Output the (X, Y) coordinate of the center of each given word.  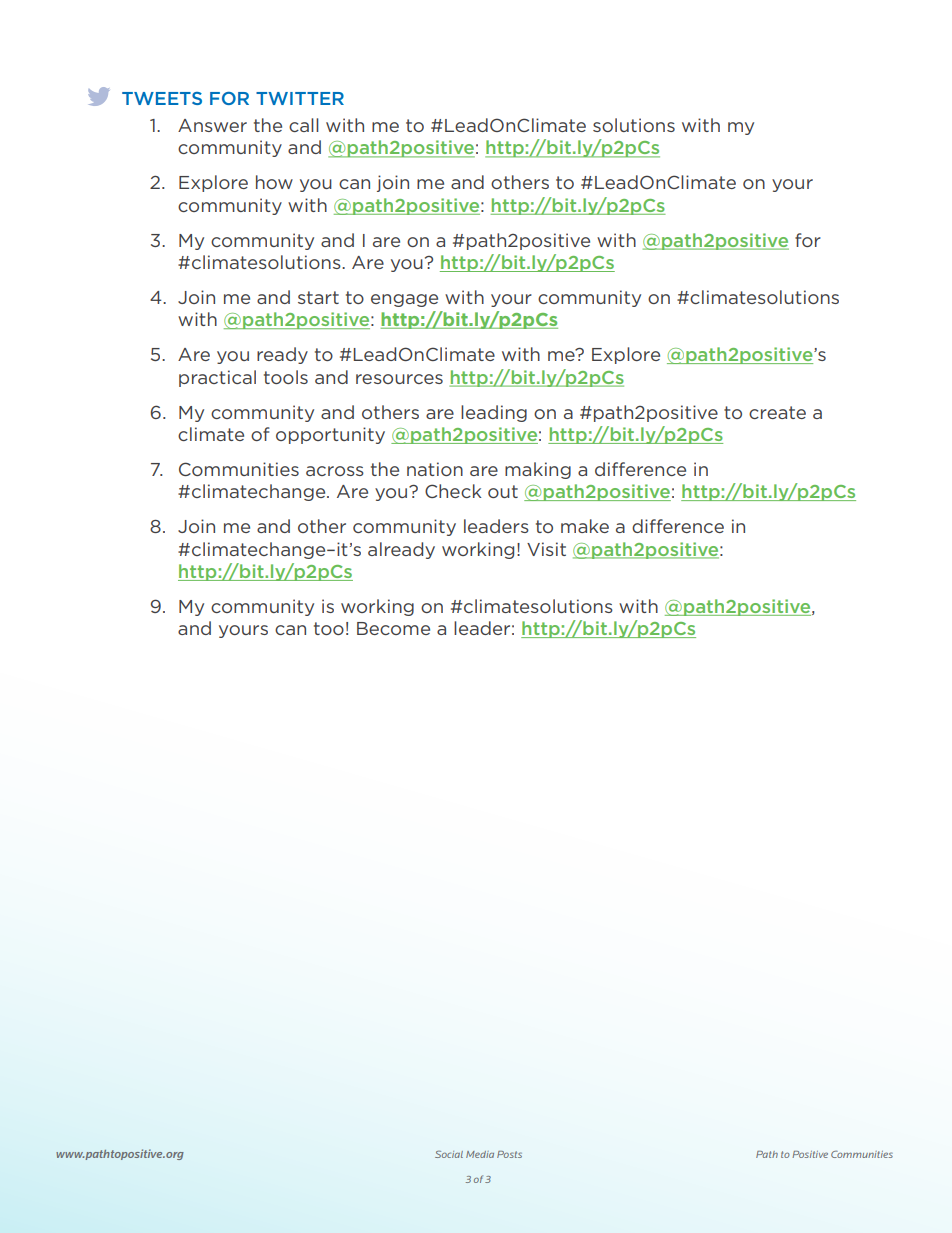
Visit (546, 549)
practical (217, 378)
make (585, 526)
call (304, 125)
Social (449, 1154)
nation (435, 469)
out (503, 491)
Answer (212, 125)
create (777, 412)
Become (393, 628)
